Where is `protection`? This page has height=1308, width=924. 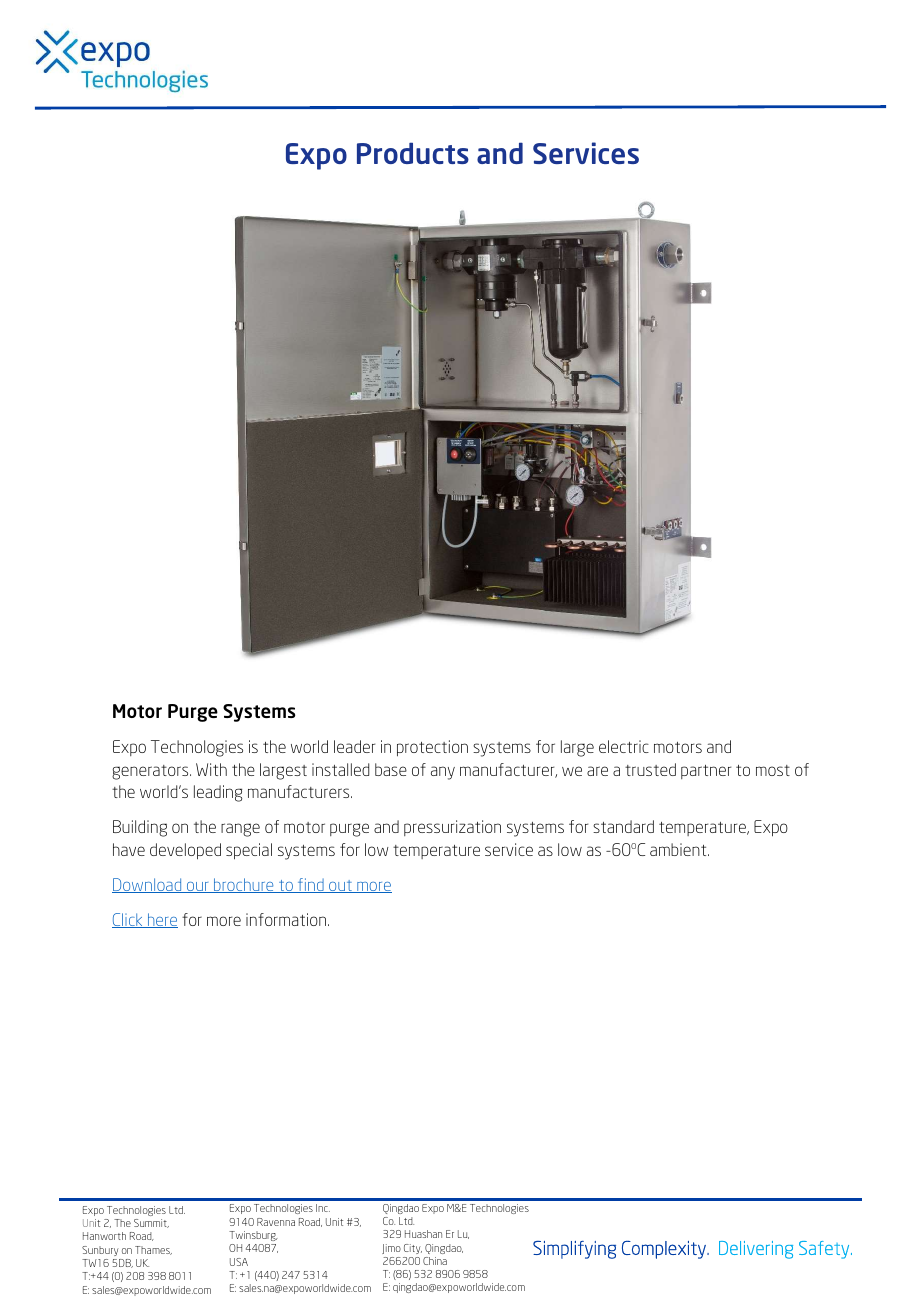 protection is located at coordinates (432, 748).
